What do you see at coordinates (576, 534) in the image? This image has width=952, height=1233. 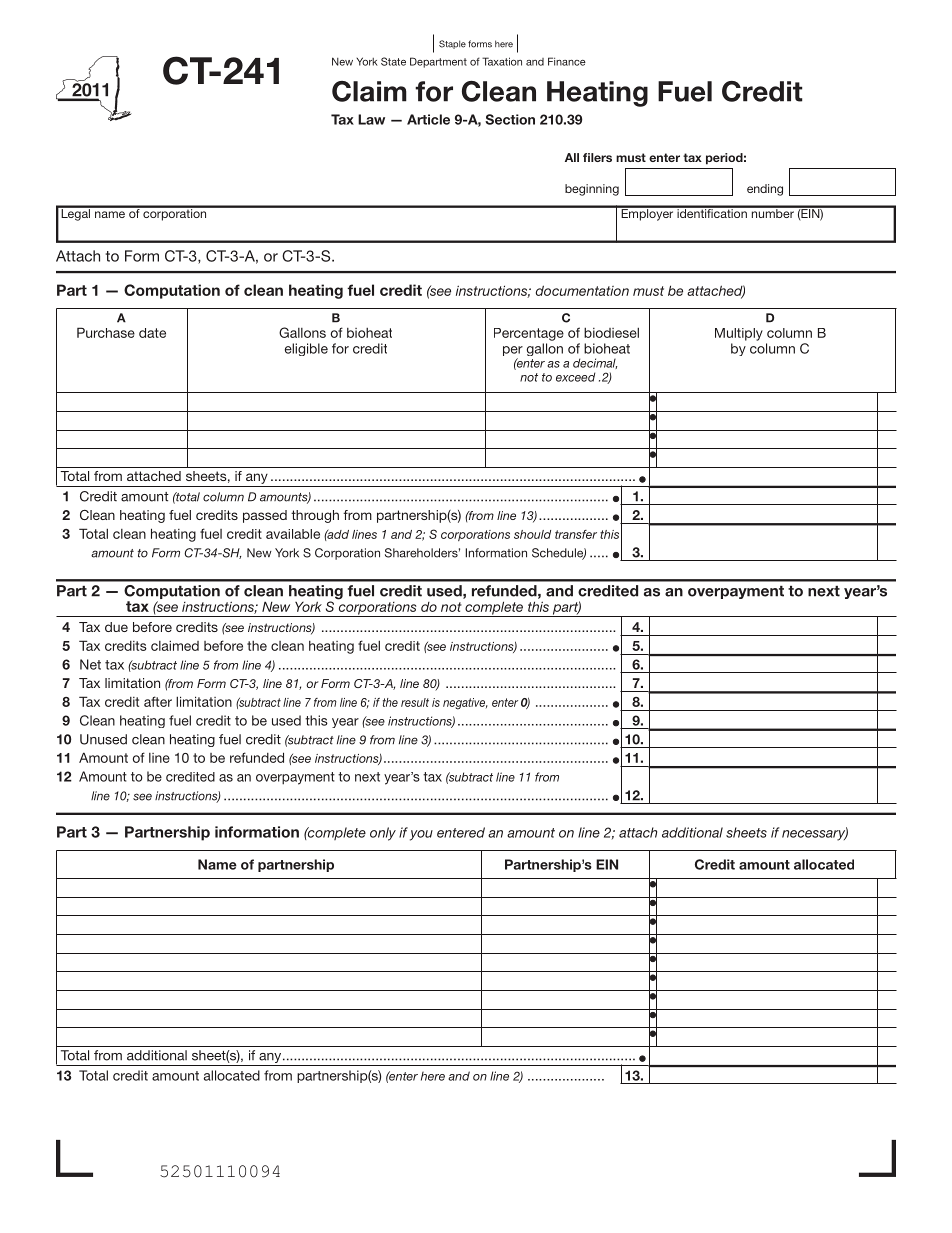 I see `transfer` at bounding box center [576, 534].
